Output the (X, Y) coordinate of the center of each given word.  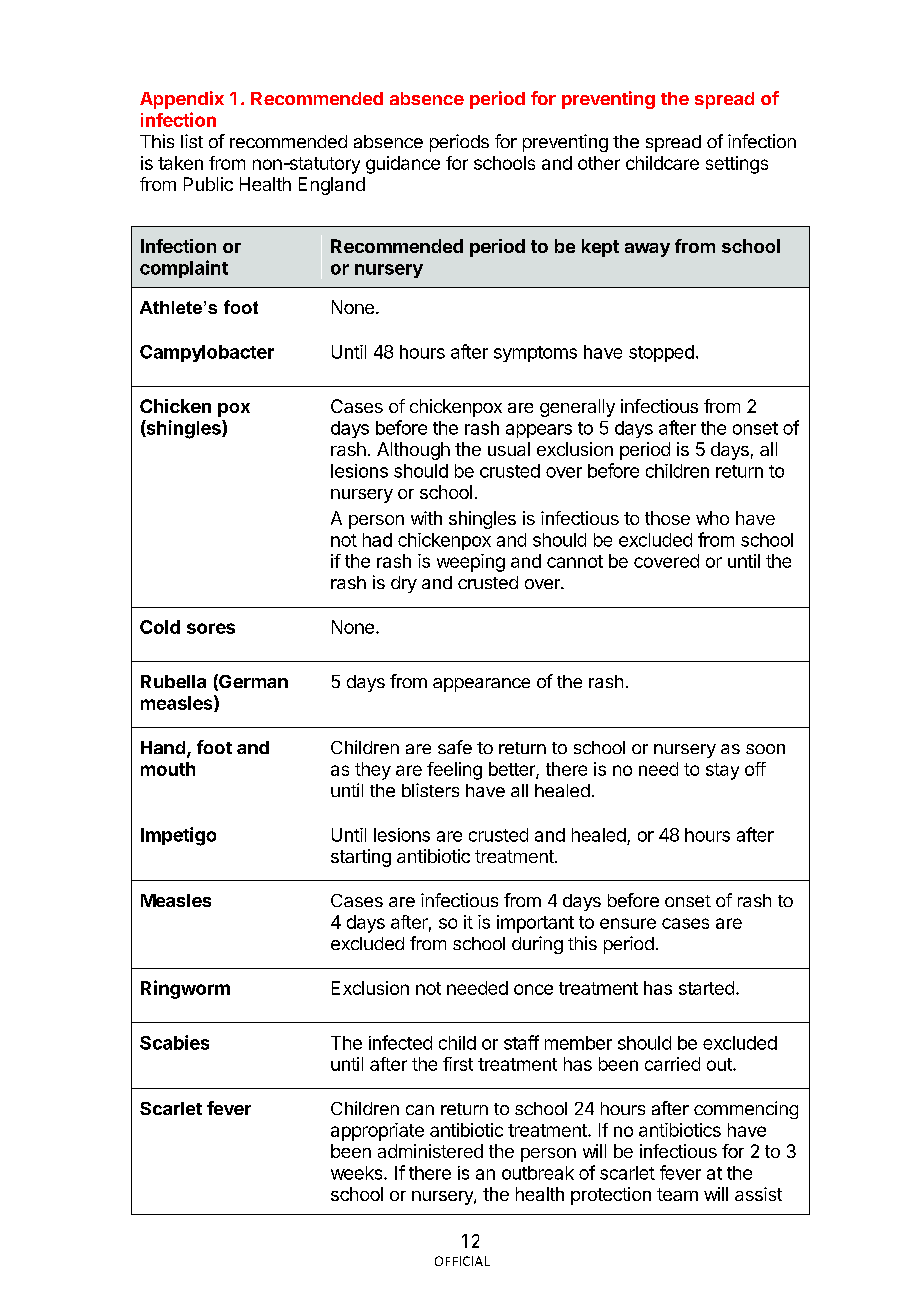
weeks (358, 1173)
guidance (403, 165)
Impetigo (178, 836)
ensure (628, 923)
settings (737, 165)
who (712, 518)
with (426, 518)
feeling (454, 771)
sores (211, 628)
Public (208, 184)
